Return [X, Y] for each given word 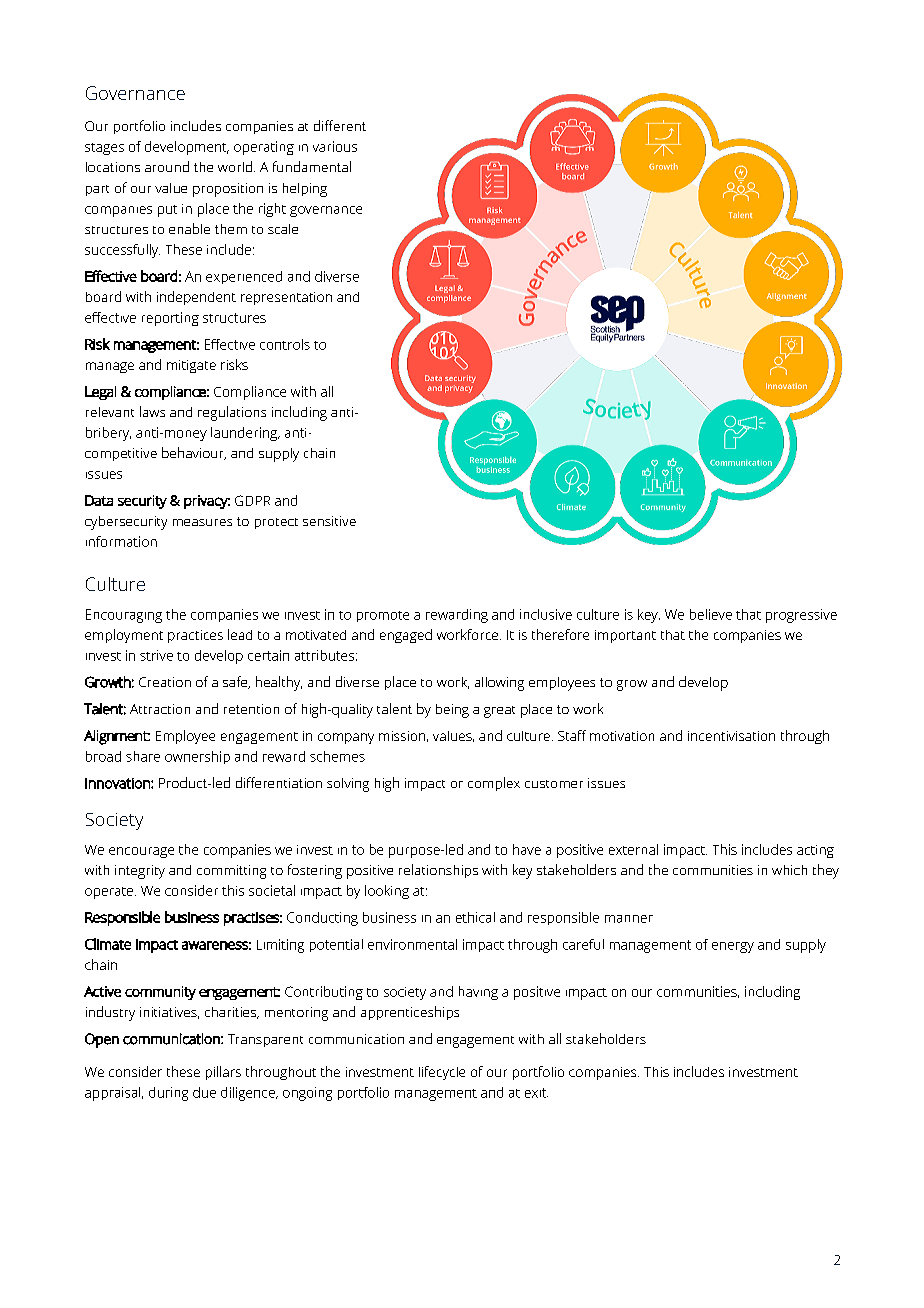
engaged [406, 636]
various [335, 146]
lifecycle [442, 1073]
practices [195, 636]
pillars [223, 1073]
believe [711, 614]
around [167, 166]
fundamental [312, 166]
